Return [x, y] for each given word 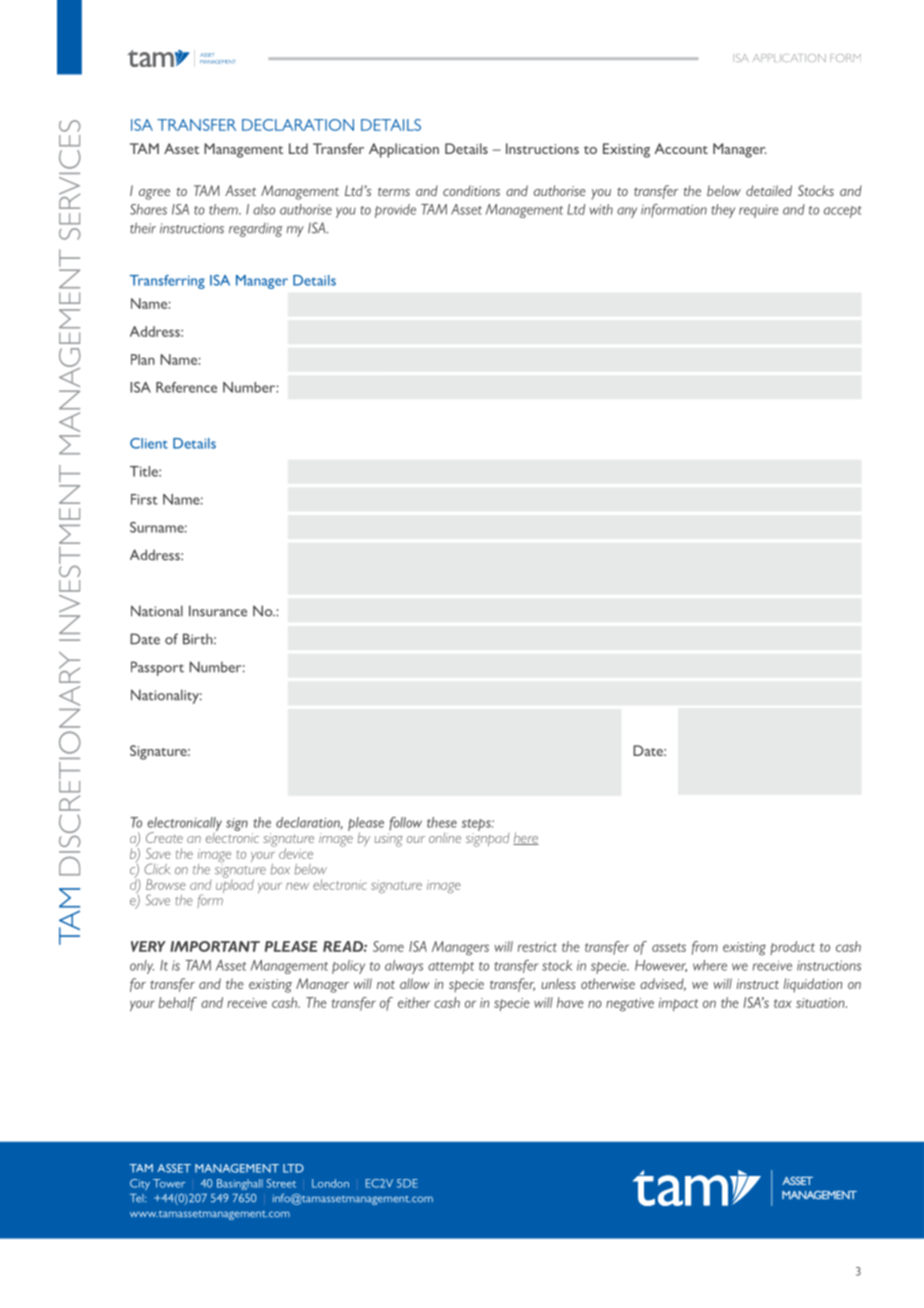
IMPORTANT [215, 946]
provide [395, 211]
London [330, 1183]
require [759, 211]
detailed [769, 190]
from [705, 948]
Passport [157, 668]
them [224, 209]
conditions [471, 190]
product [792, 948]
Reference [186, 387]
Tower [169, 1183]
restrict [537, 947]
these [442, 822]
